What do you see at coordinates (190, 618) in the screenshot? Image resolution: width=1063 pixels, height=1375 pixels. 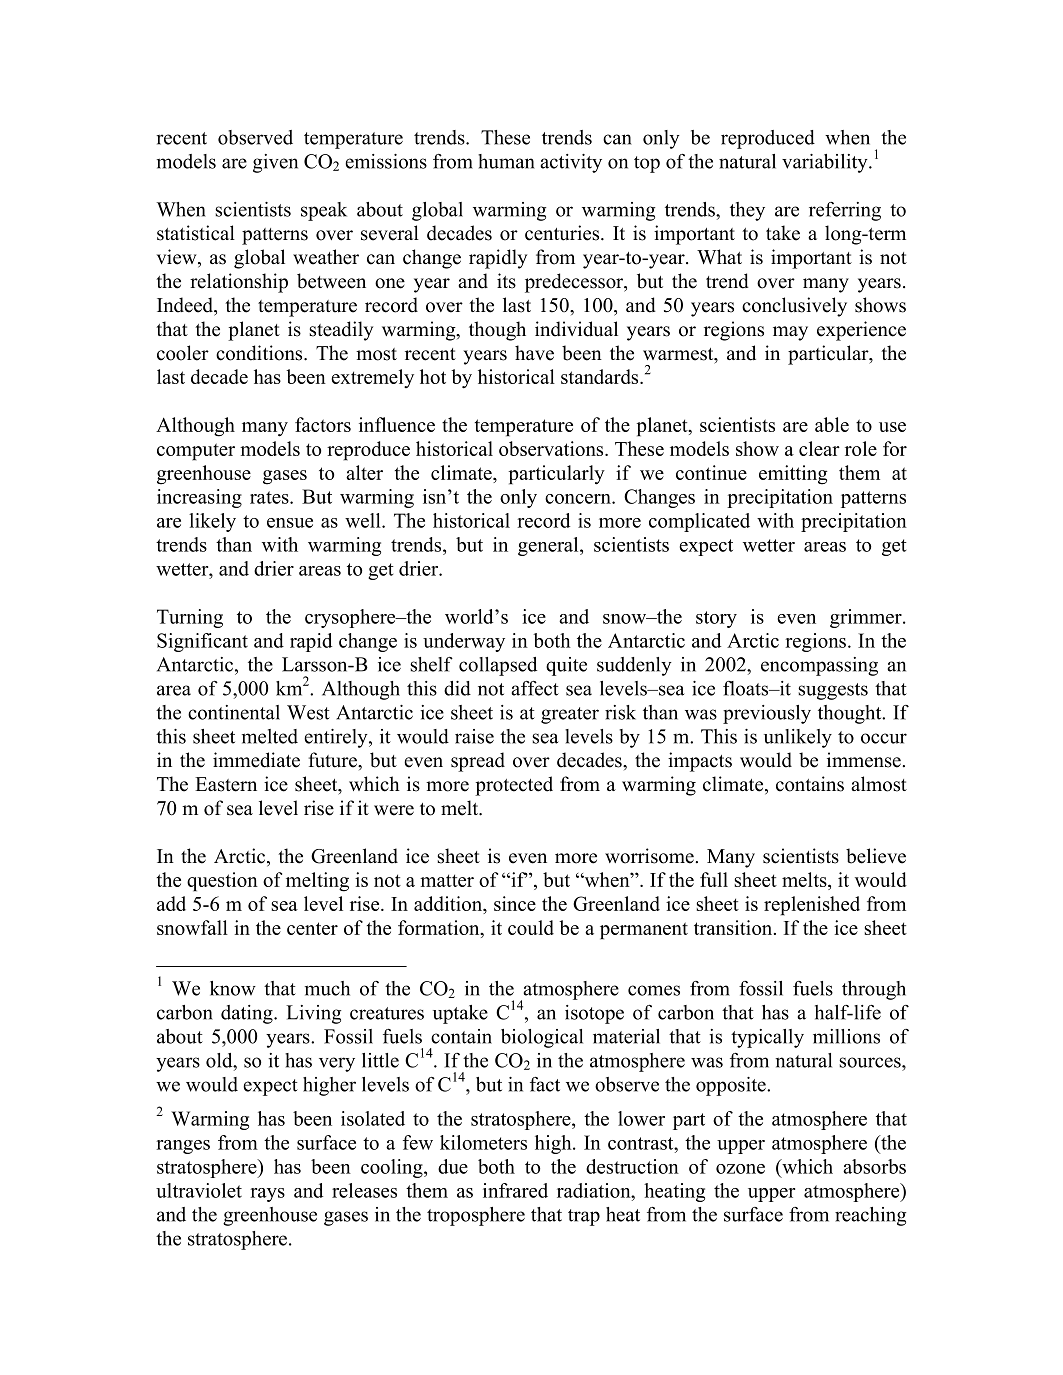 I see `Turning` at bounding box center [190, 618].
